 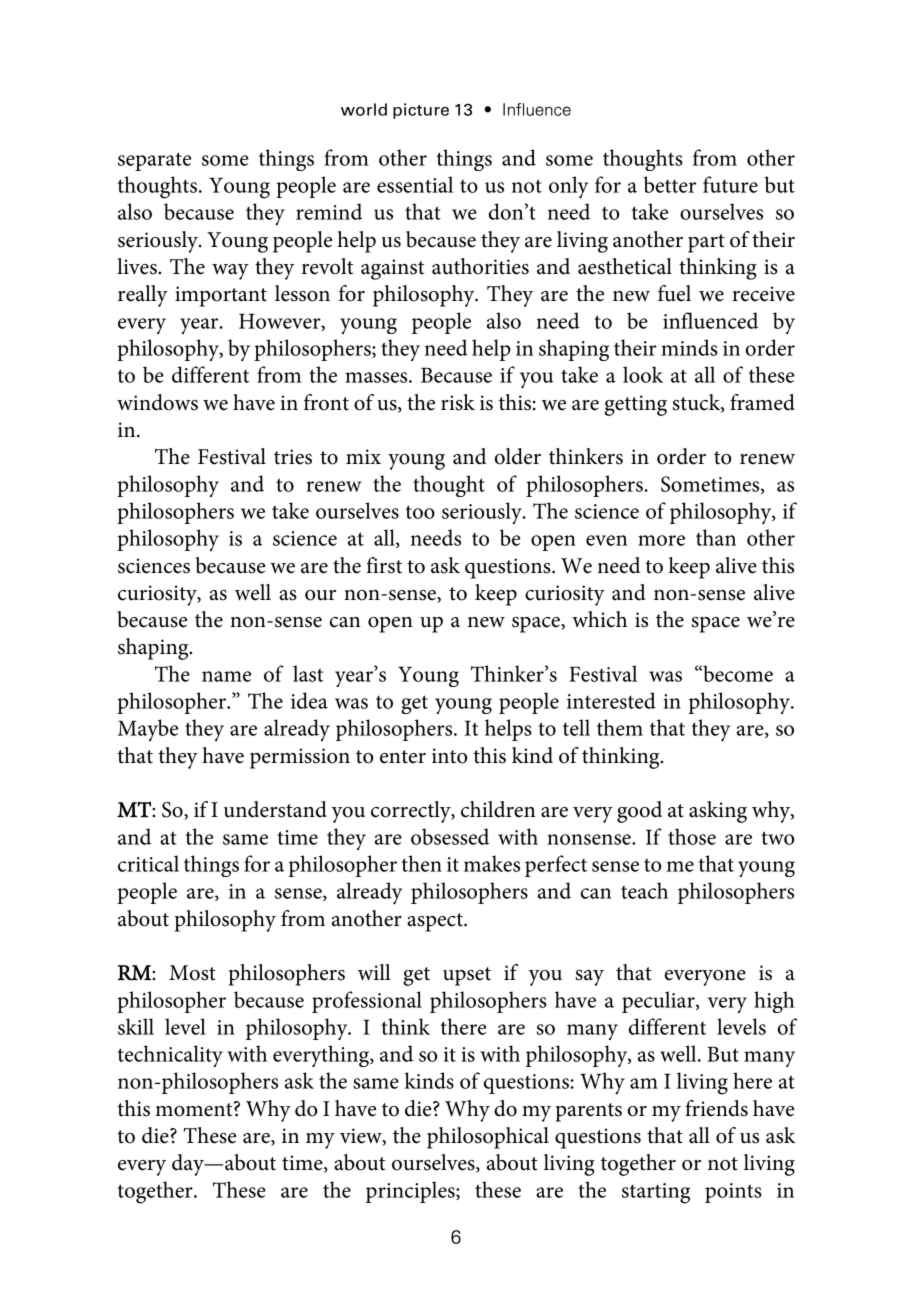 I want to click on understand, so click(x=275, y=809).
